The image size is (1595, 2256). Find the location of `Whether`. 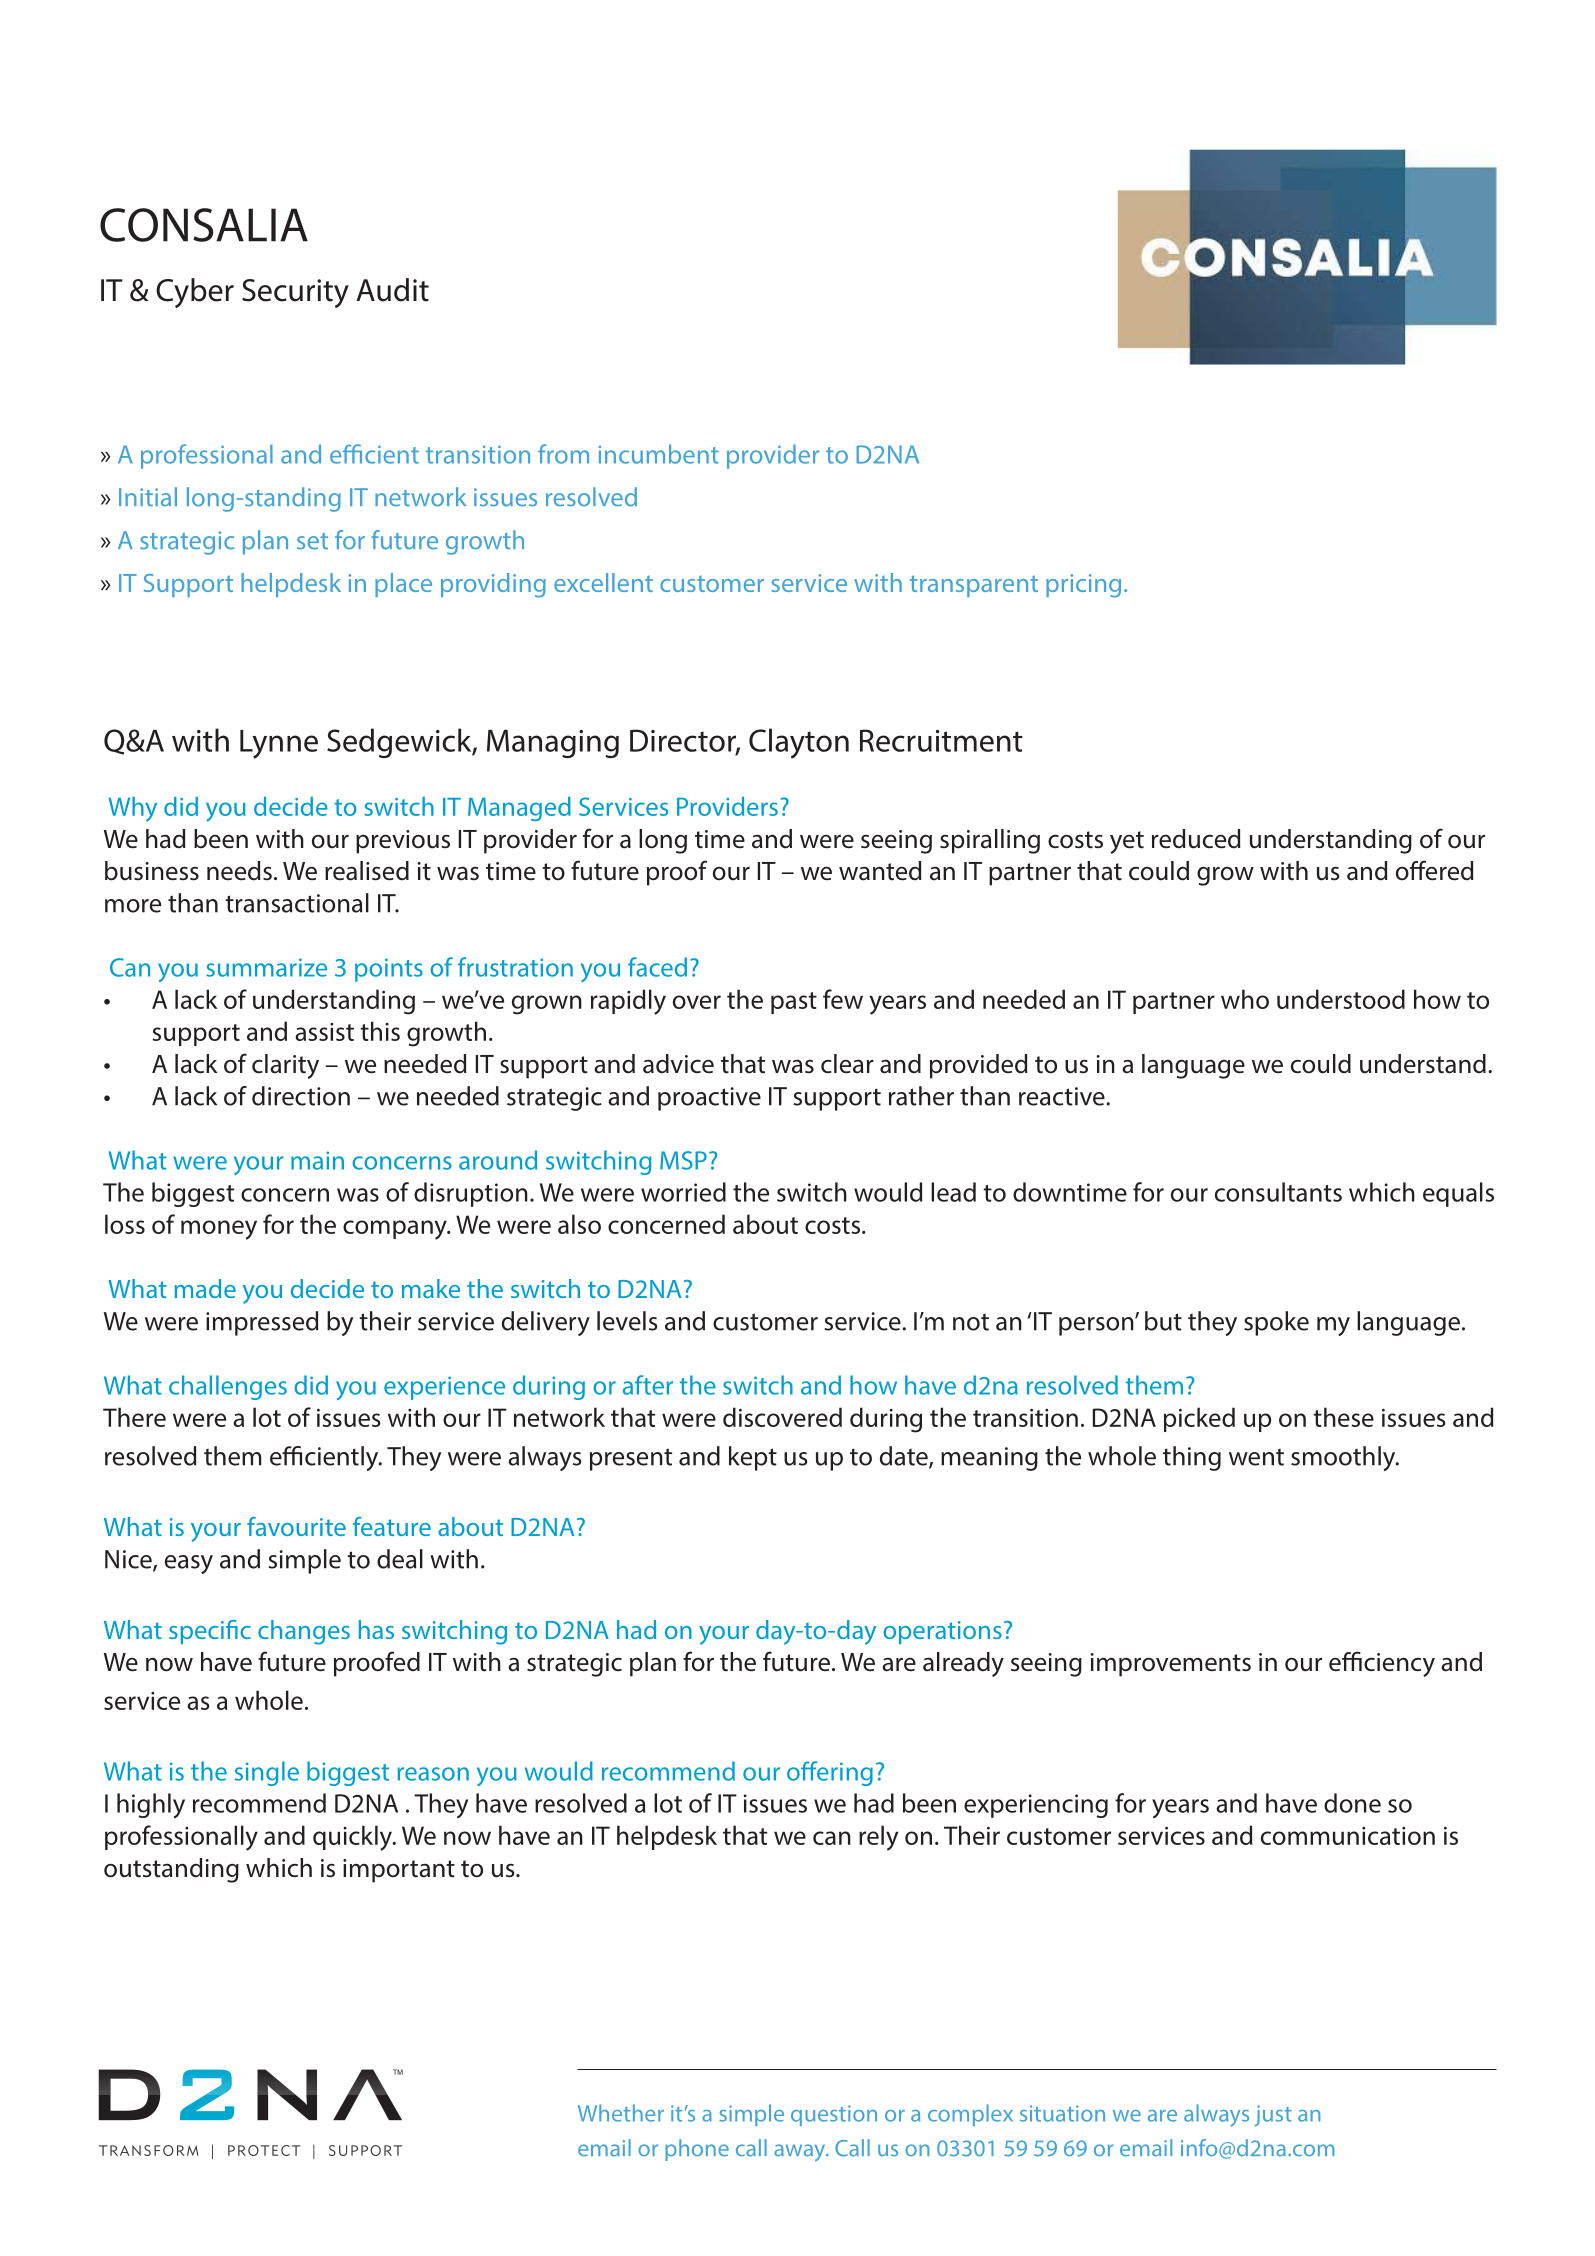

Whether is located at coordinates (621, 2113).
